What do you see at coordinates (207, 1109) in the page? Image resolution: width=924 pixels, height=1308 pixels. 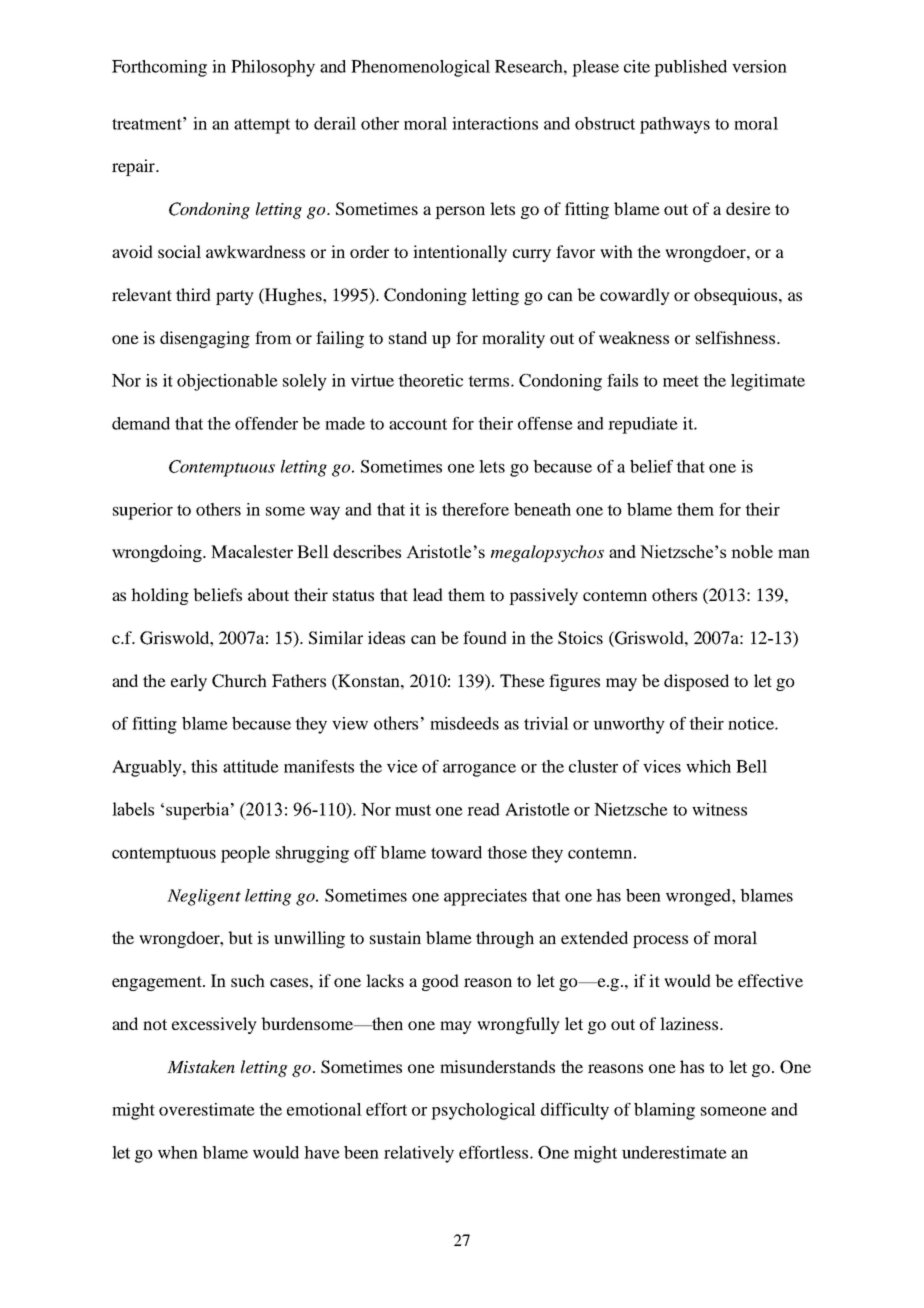 I see `overestimate` at bounding box center [207, 1109].
